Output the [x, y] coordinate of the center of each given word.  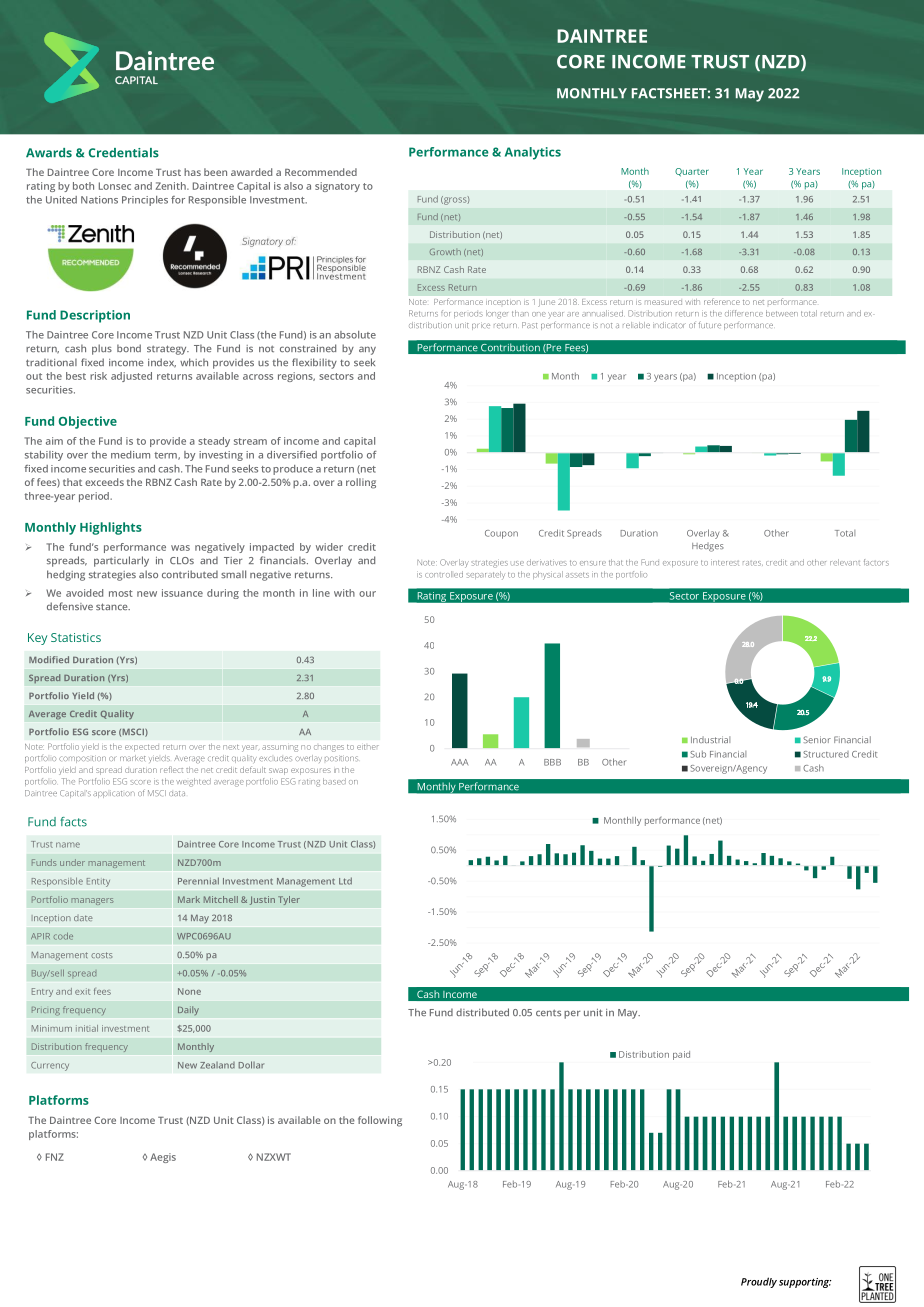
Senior [817, 739]
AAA [459, 762]
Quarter [692, 172]
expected [142, 748]
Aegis [163, 1158]
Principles [145, 201]
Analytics [533, 153]
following [380, 1121]
